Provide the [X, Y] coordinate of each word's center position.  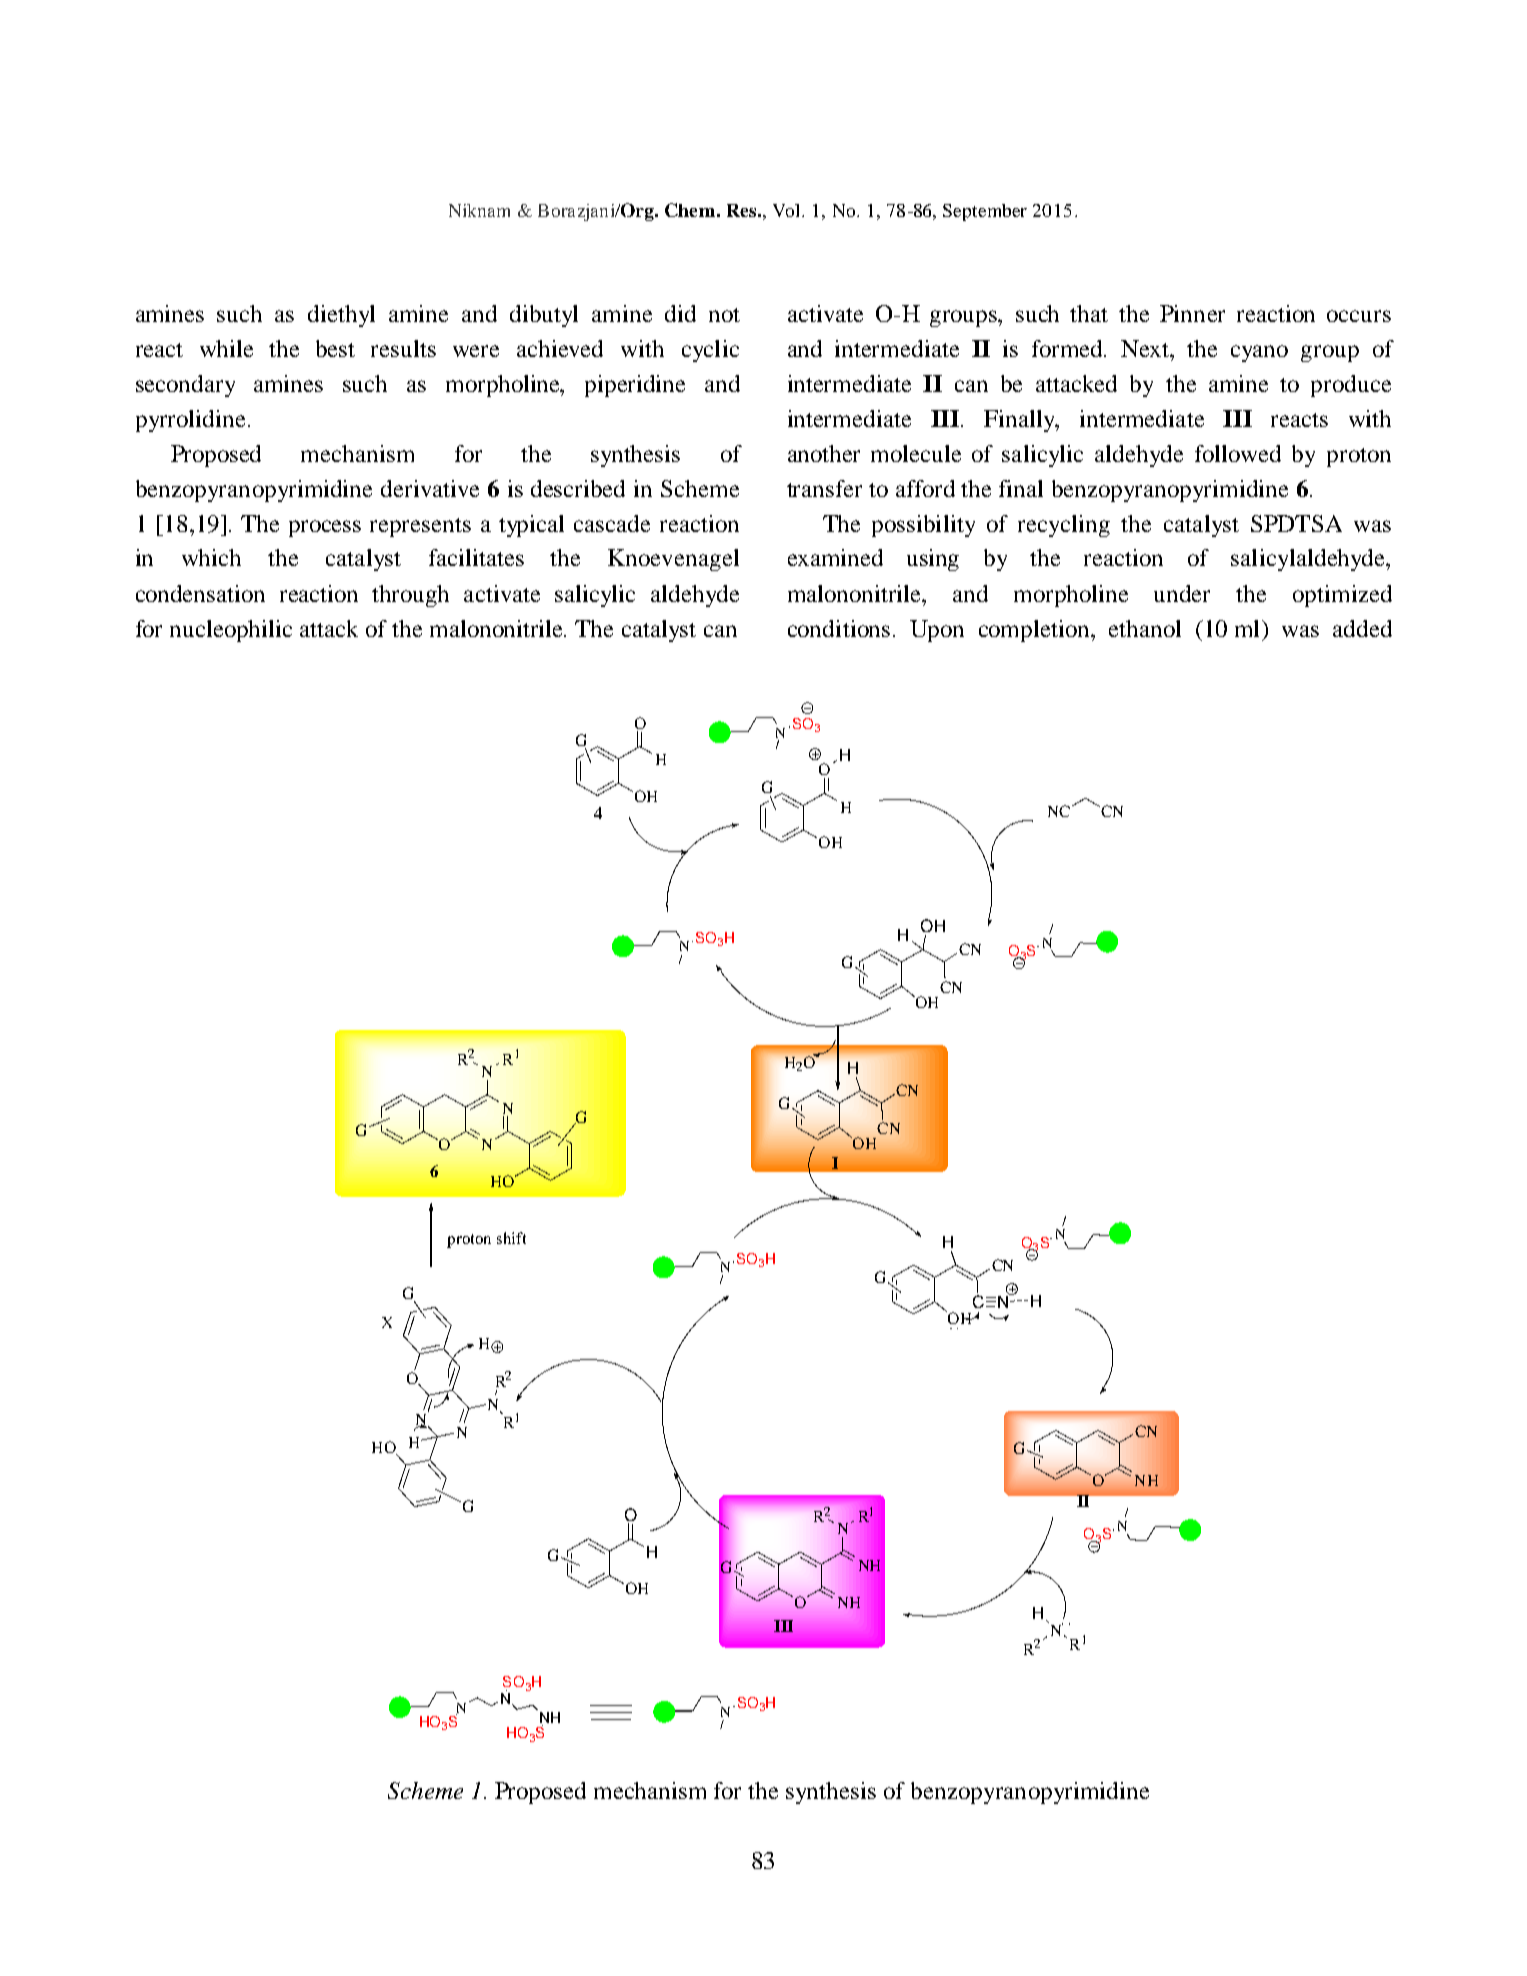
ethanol [1145, 628]
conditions [839, 628]
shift [511, 1238]
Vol [788, 210]
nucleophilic [231, 631]
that [1089, 313]
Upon [937, 631]
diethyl [341, 316]
